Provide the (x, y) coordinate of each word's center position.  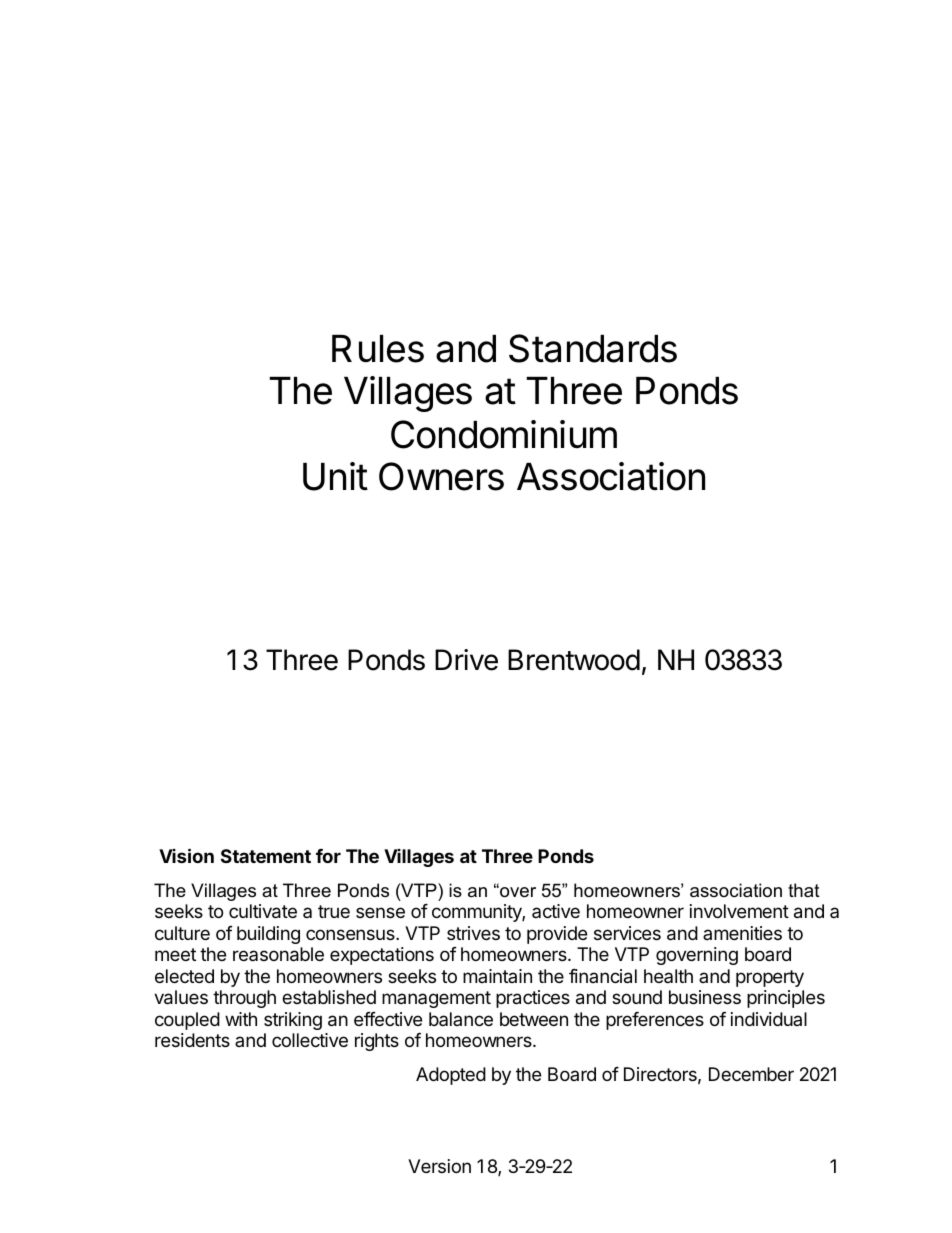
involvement (739, 911)
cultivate (263, 911)
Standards (593, 348)
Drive (466, 660)
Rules (378, 349)
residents (192, 1040)
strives (473, 933)
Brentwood (574, 660)
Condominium (504, 434)
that (804, 890)
